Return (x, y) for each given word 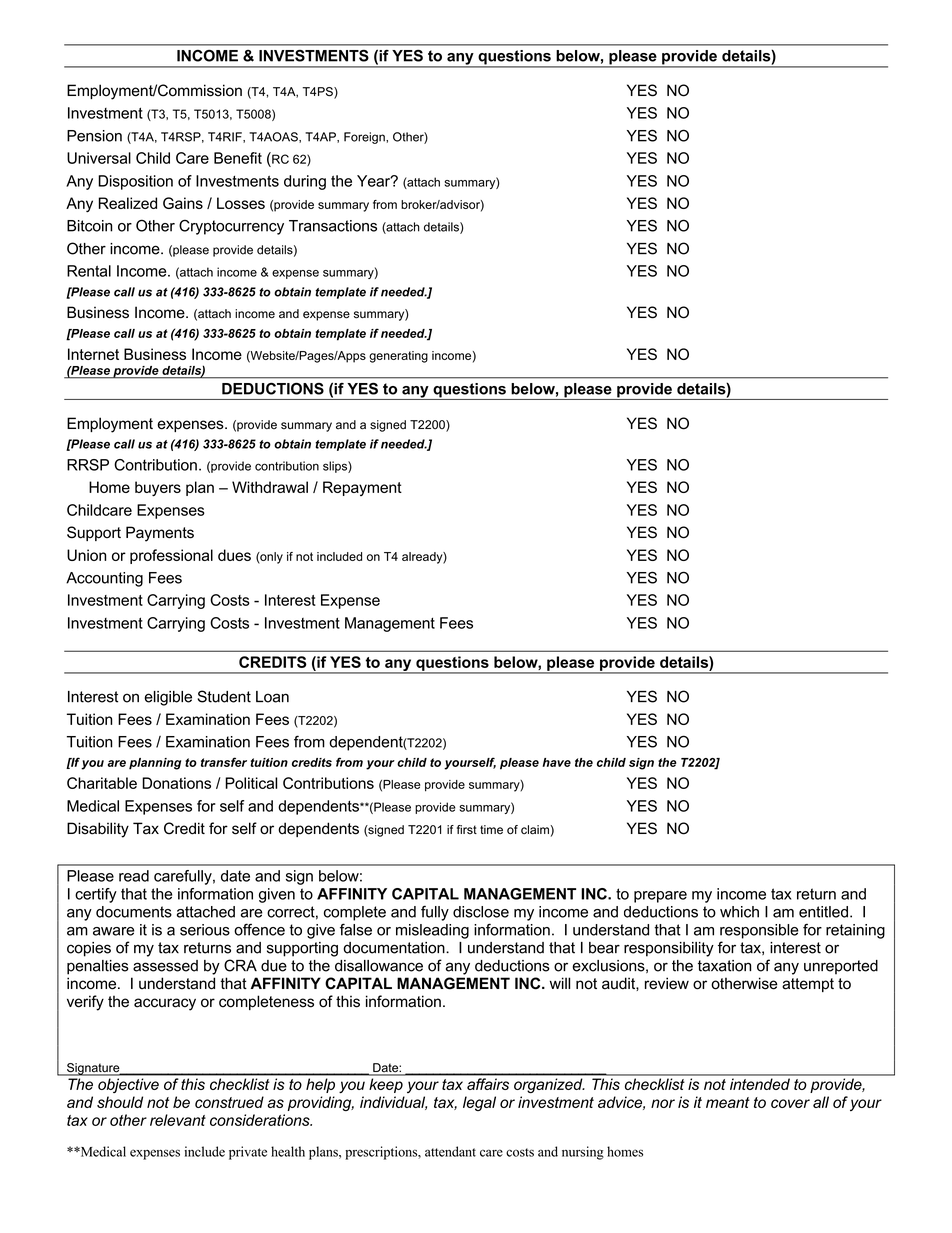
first (467, 829)
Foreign (365, 138)
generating (398, 357)
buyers (158, 488)
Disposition (135, 182)
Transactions (333, 226)
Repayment (362, 488)
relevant (178, 1120)
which (739, 912)
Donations (176, 783)
